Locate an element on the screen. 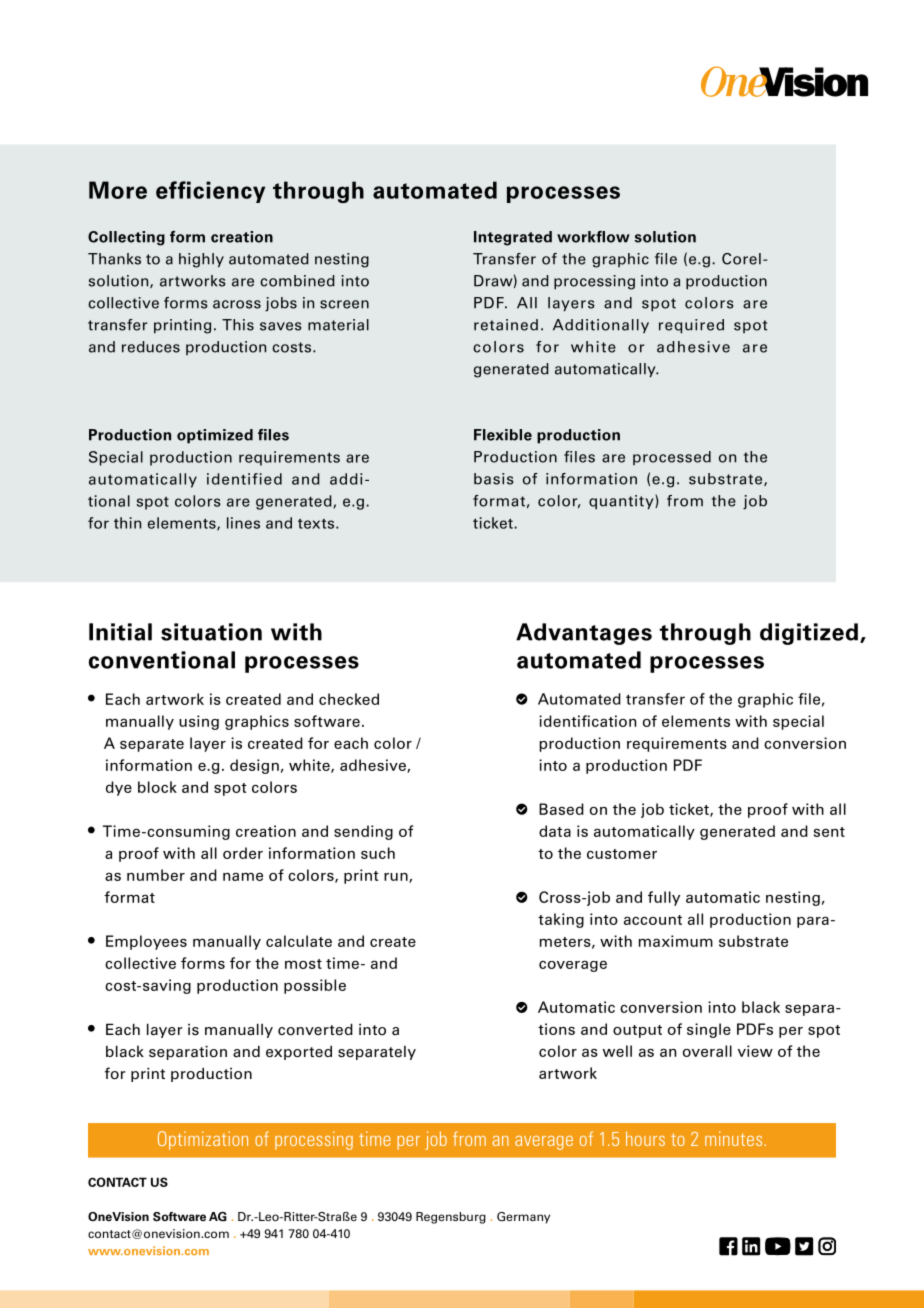 The width and height of the screenshot is (924, 1308). maximum is located at coordinates (676, 941).
